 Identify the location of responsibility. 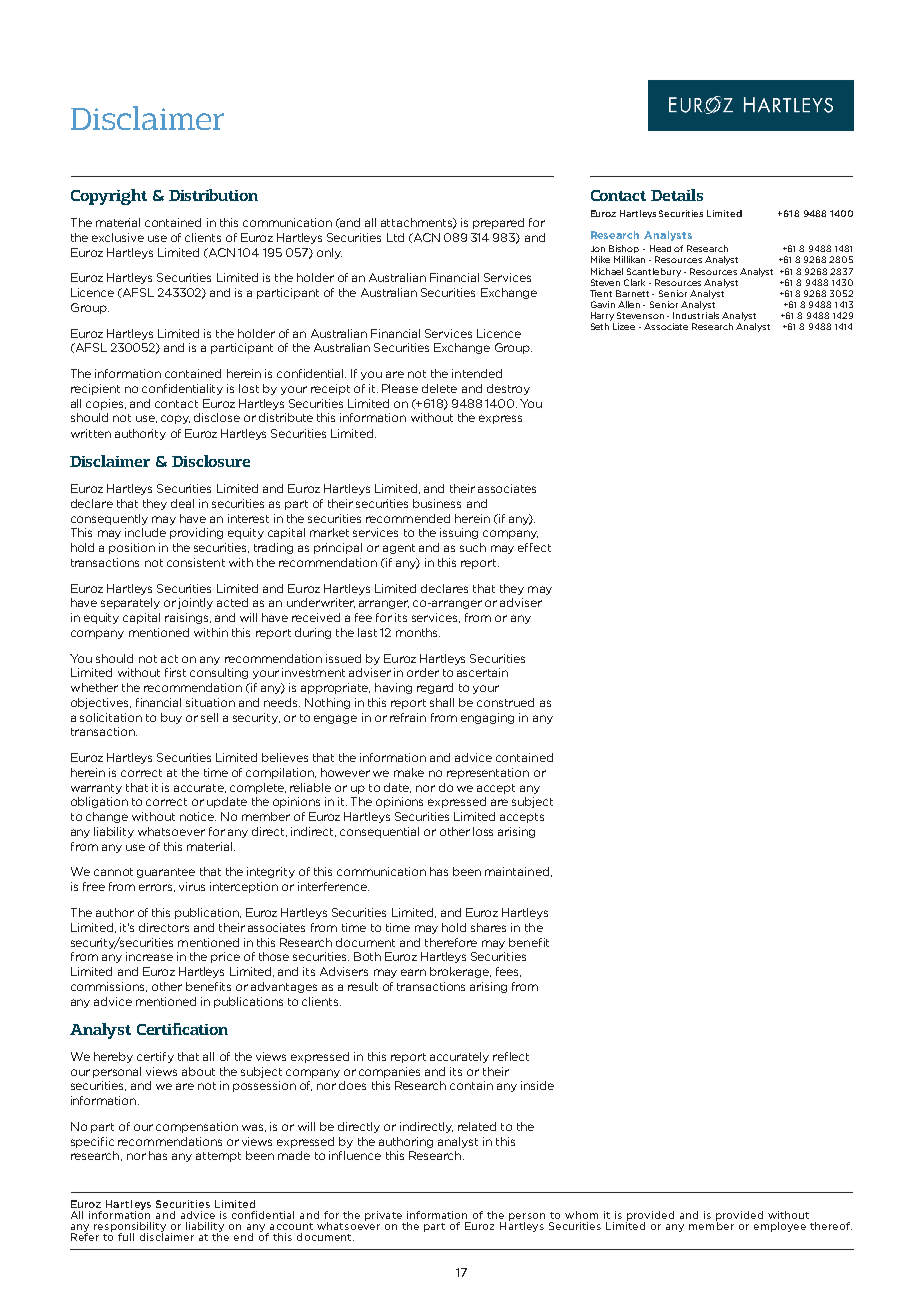
(130, 1228).
